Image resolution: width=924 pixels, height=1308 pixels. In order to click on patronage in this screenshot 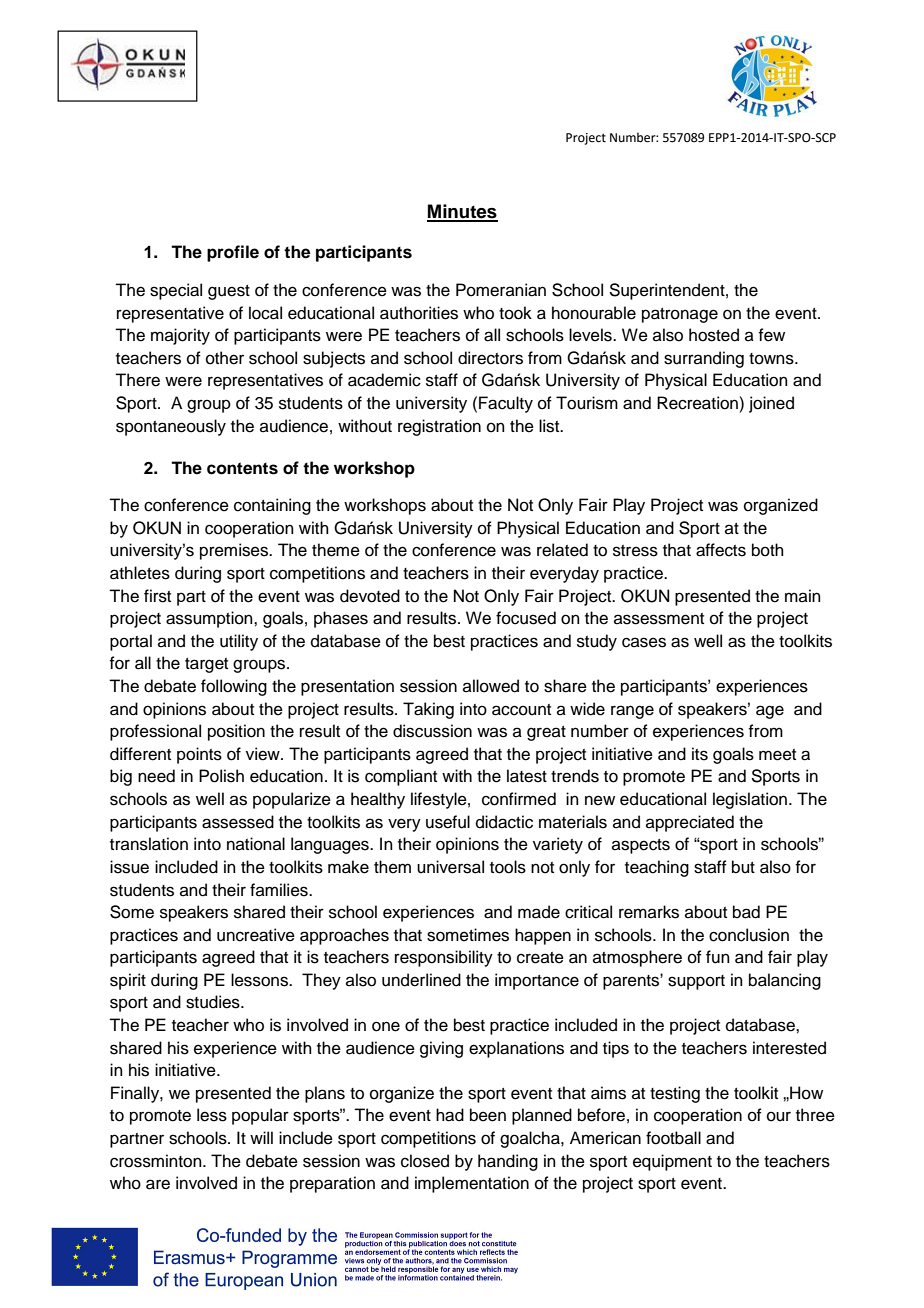, I will do `click(680, 315)`.
